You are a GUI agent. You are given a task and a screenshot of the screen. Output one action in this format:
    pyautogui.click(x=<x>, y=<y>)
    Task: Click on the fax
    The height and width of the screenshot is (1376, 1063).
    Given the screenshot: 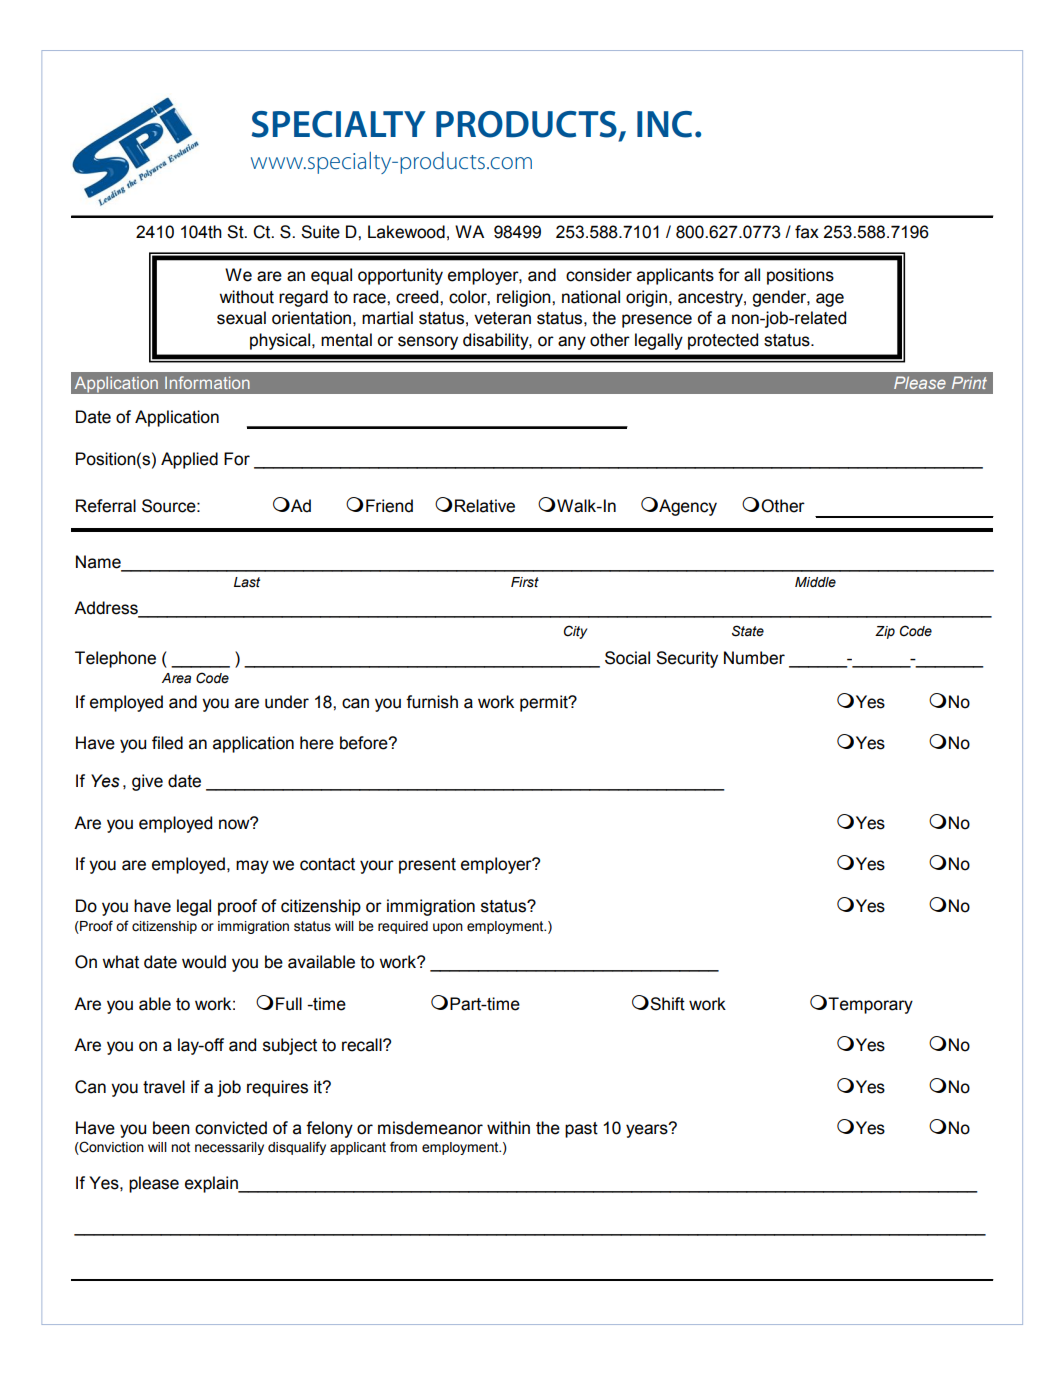 What is the action you would take?
    pyautogui.click(x=807, y=232)
